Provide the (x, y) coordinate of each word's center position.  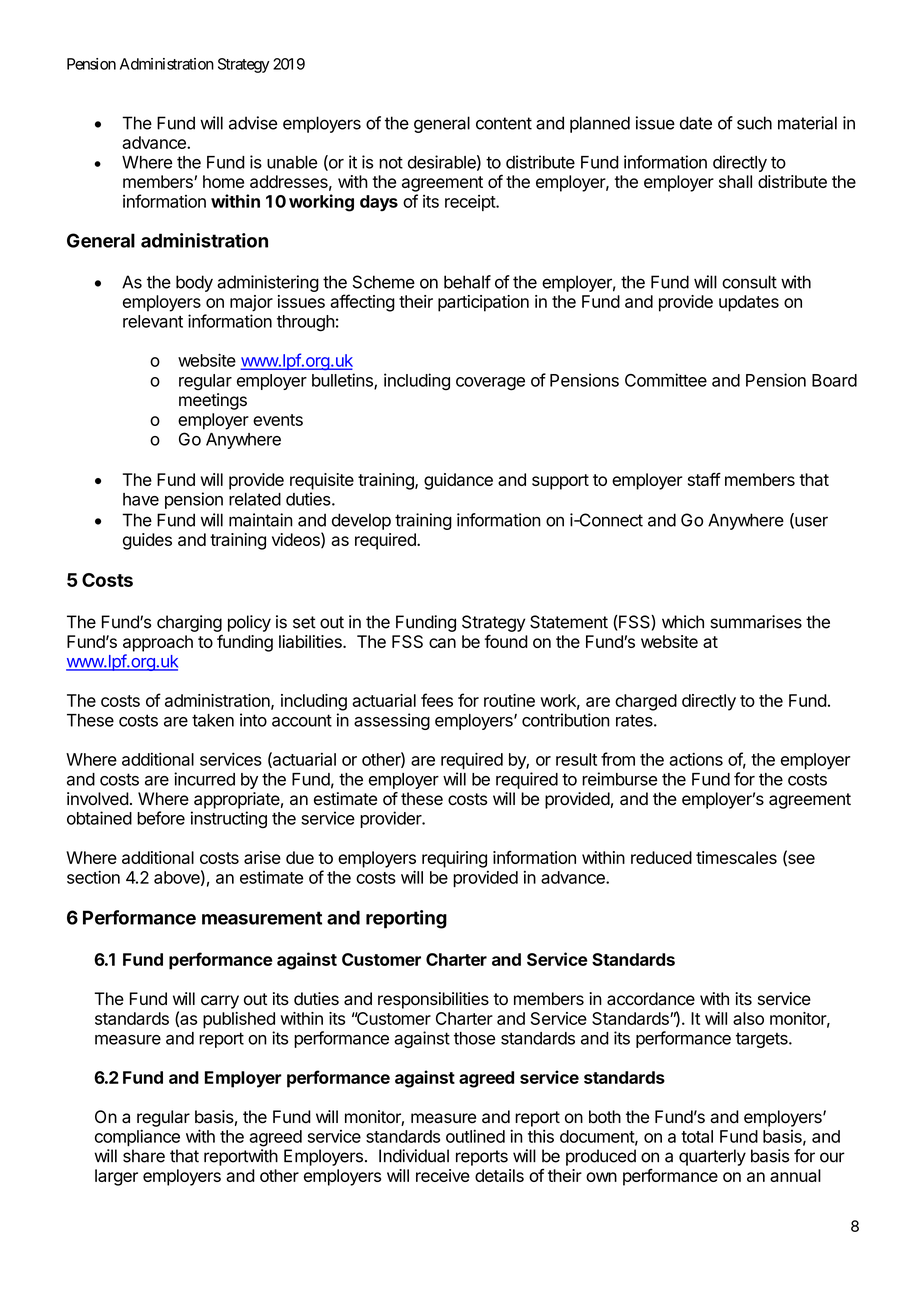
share (144, 1156)
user (810, 522)
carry (220, 1002)
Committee (666, 380)
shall (735, 181)
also (748, 1018)
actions (696, 759)
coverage (490, 384)
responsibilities (433, 1000)
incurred (204, 779)
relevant (153, 321)
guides (147, 541)
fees (437, 700)
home (223, 181)
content (504, 123)
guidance (458, 481)
